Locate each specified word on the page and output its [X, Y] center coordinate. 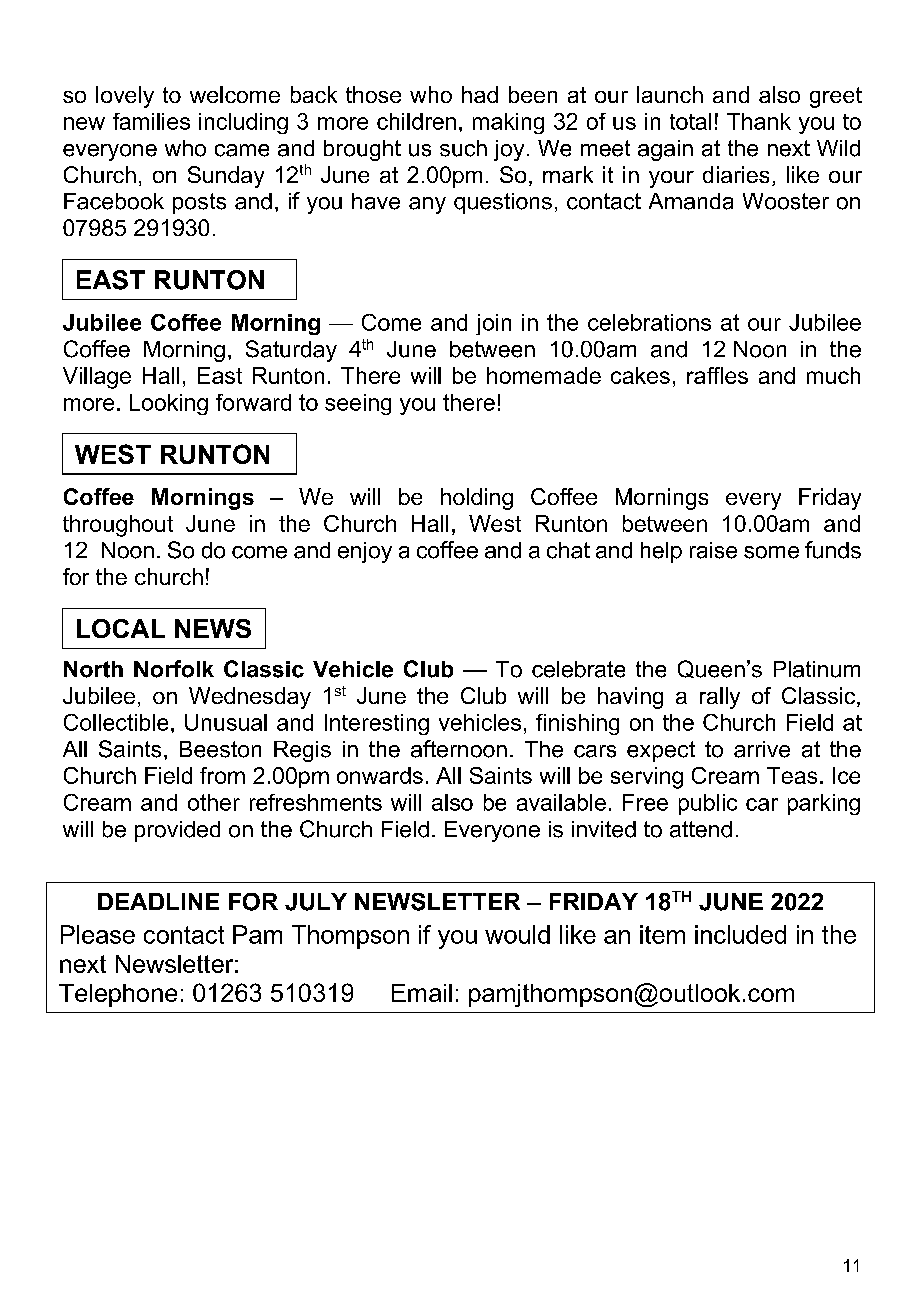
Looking [169, 404]
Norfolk [174, 669]
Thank [759, 121]
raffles [717, 375]
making [508, 123]
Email [422, 993]
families [151, 121]
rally [720, 698]
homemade [544, 375]
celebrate [578, 669]
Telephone [118, 995]
